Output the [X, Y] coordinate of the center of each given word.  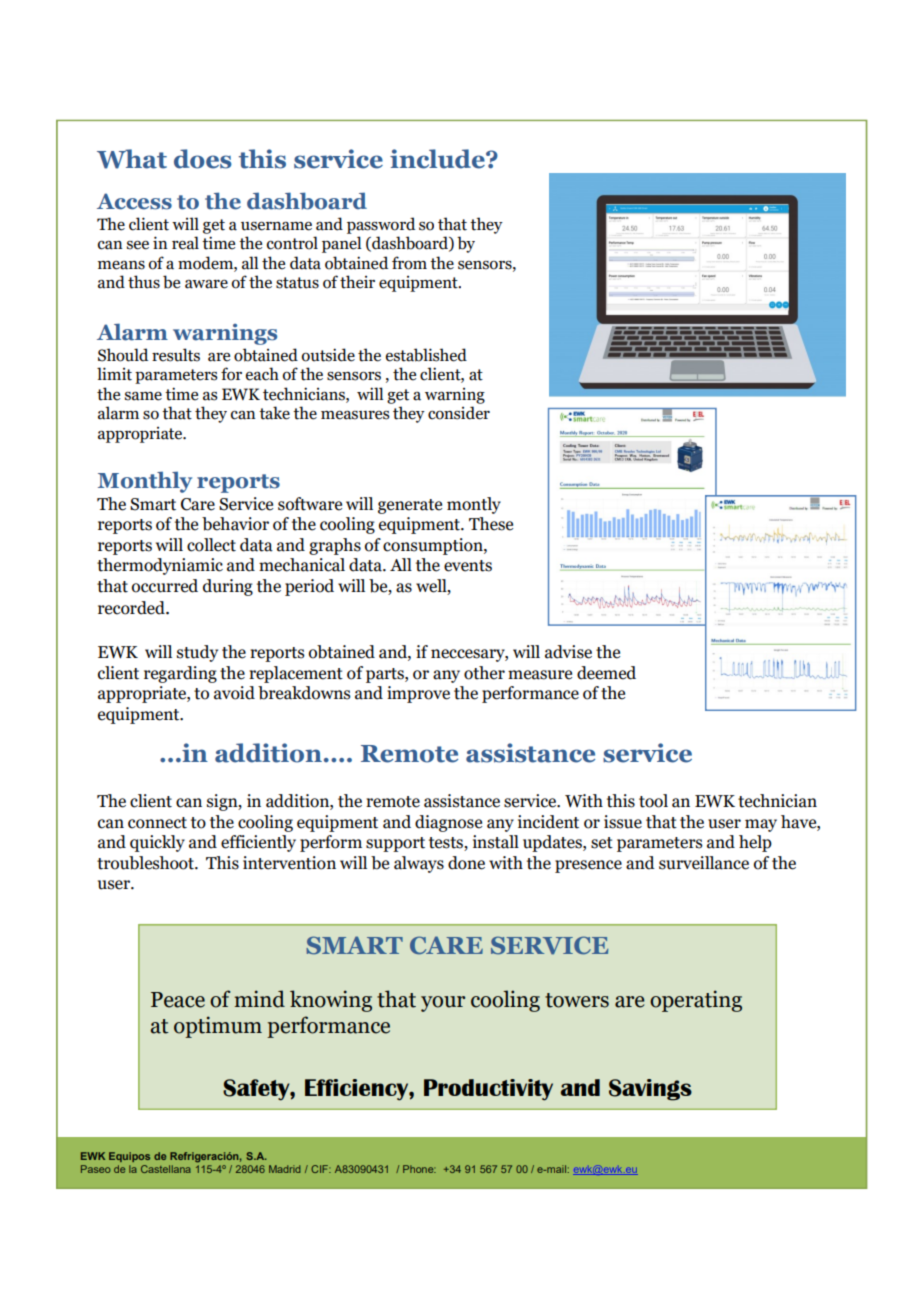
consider [459, 413]
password [381, 225]
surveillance [704, 863]
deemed [606, 673]
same [143, 396]
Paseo [96, 1169]
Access [134, 201]
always [419, 864]
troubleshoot [146, 863]
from [409, 263]
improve [418, 694]
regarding [180, 674]
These [491, 524]
